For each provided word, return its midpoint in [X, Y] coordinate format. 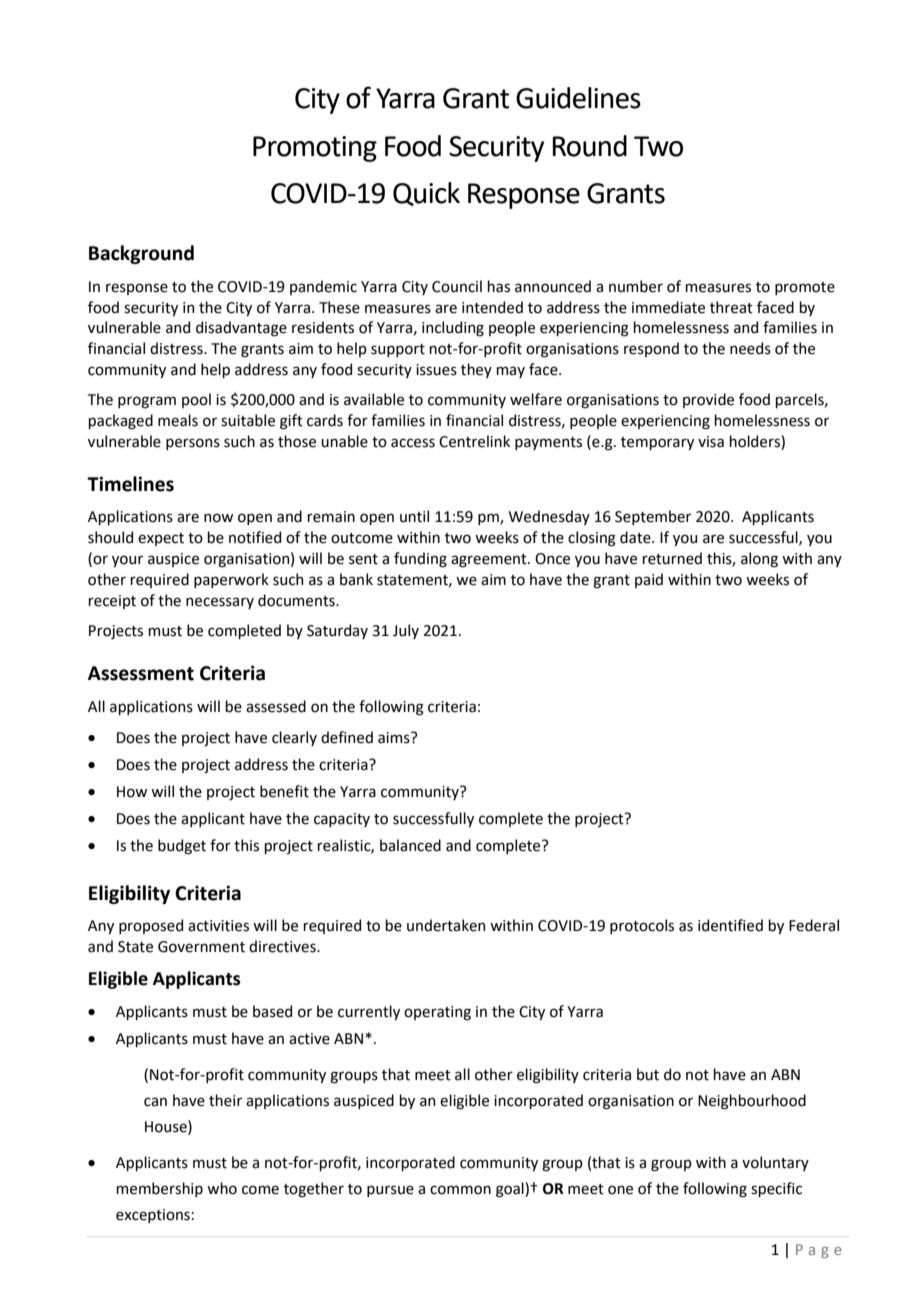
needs [750, 348]
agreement [490, 561]
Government [201, 947]
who [222, 1188]
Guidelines [578, 98]
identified [730, 925]
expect [161, 539]
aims [395, 738]
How [132, 792]
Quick [426, 194]
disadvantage [241, 329]
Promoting [315, 149]
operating [437, 1013]
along [759, 560]
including [453, 329]
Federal [814, 925]
